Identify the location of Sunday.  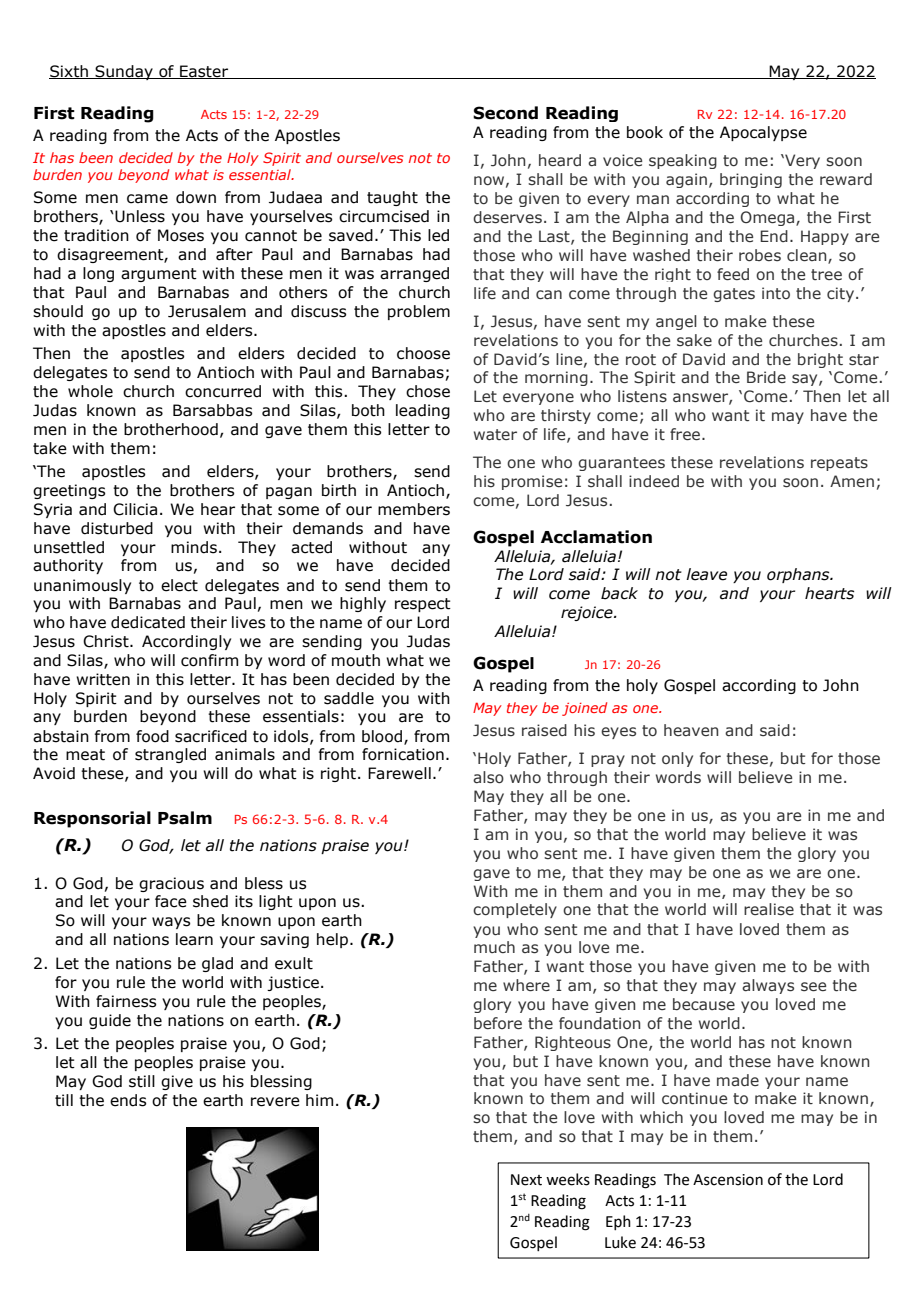
(124, 72).
